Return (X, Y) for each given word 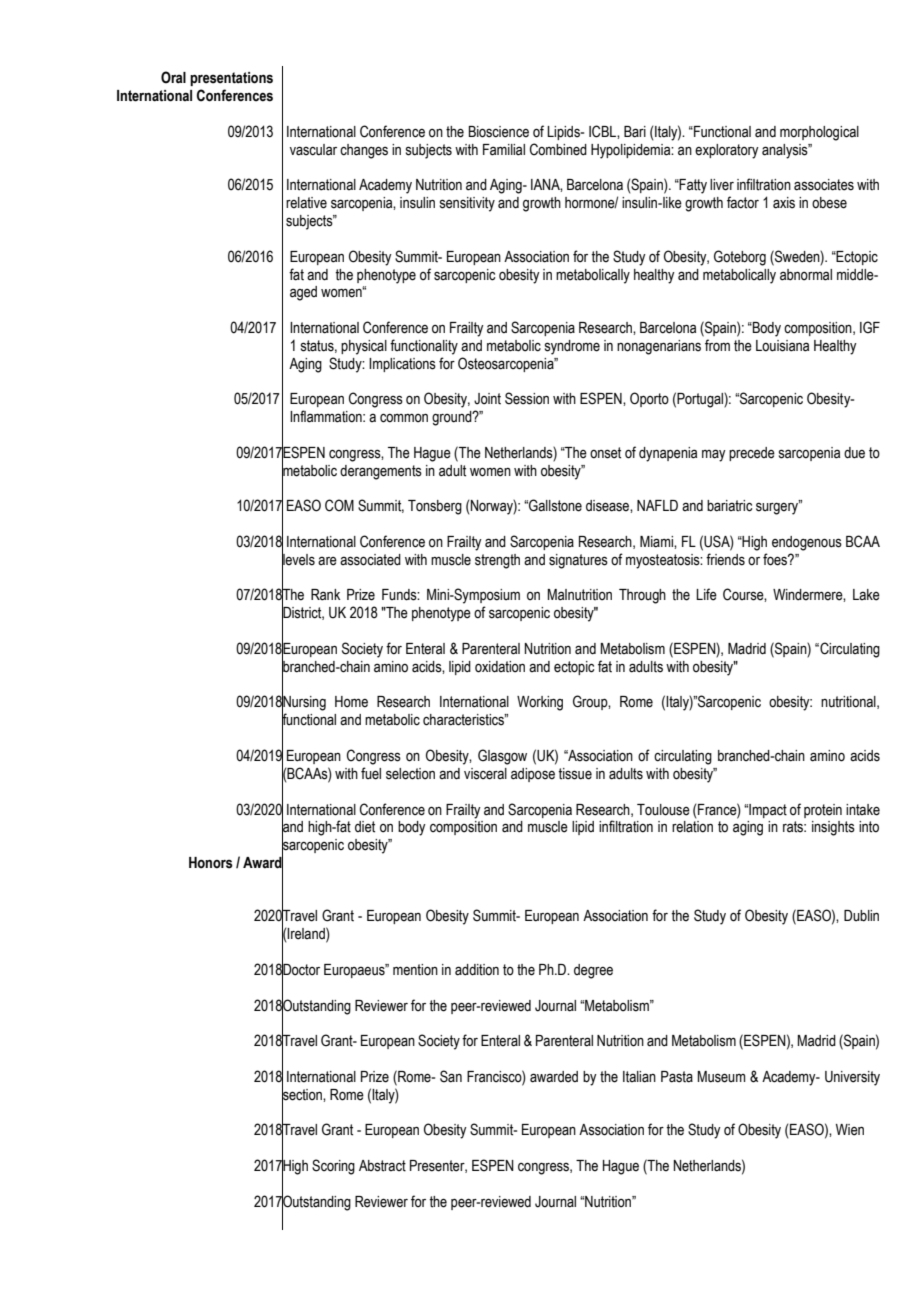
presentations (231, 79)
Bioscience (499, 132)
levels (298, 559)
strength (497, 561)
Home (351, 702)
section (303, 1094)
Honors (211, 863)
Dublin (861, 916)
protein (823, 811)
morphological (819, 133)
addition (477, 970)
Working (540, 703)
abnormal (806, 275)
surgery (778, 508)
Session (527, 398)
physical (364, 347)
